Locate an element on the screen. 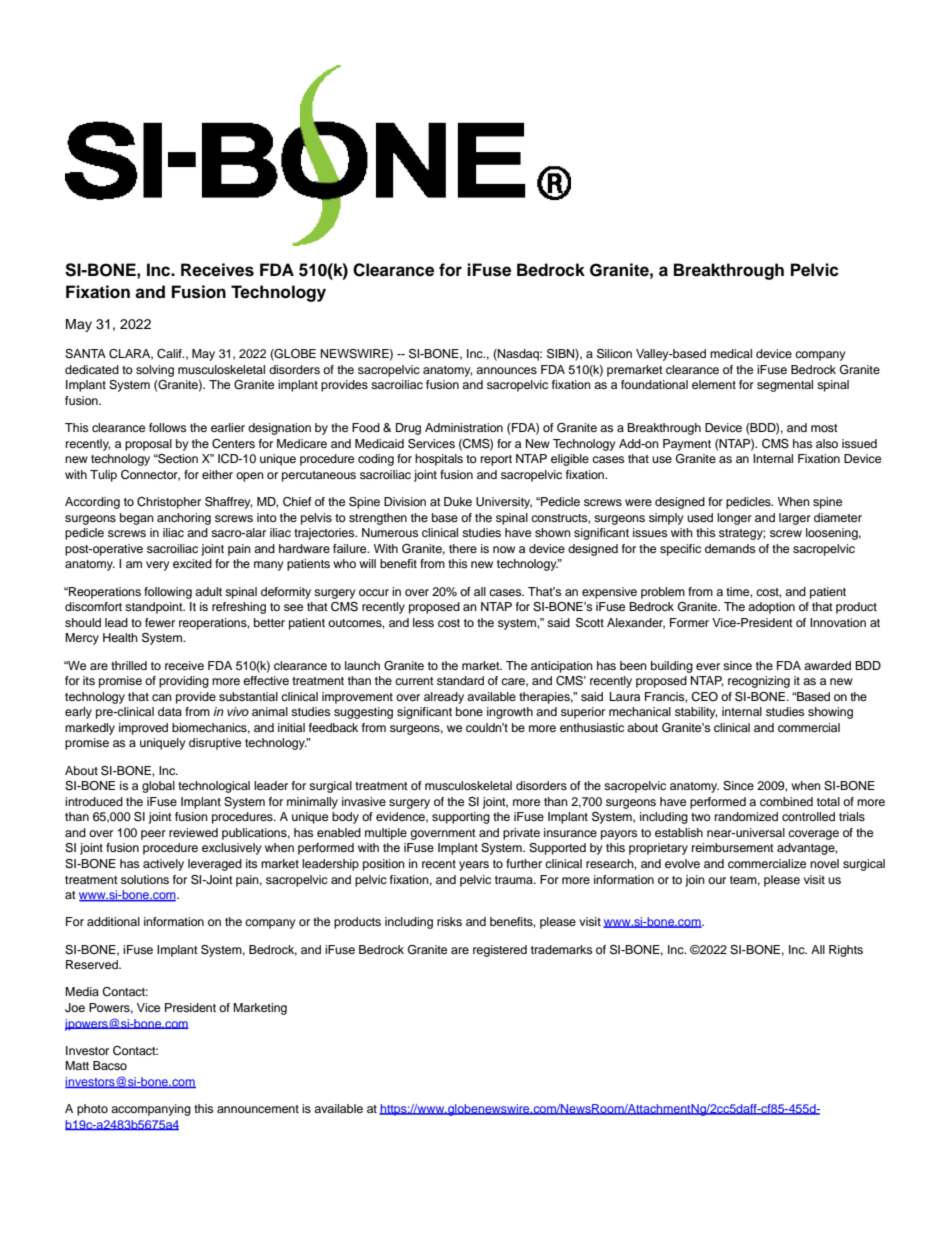 This screenshot has width=952, height=1233. segmental is located at coordinates (785, 386).
